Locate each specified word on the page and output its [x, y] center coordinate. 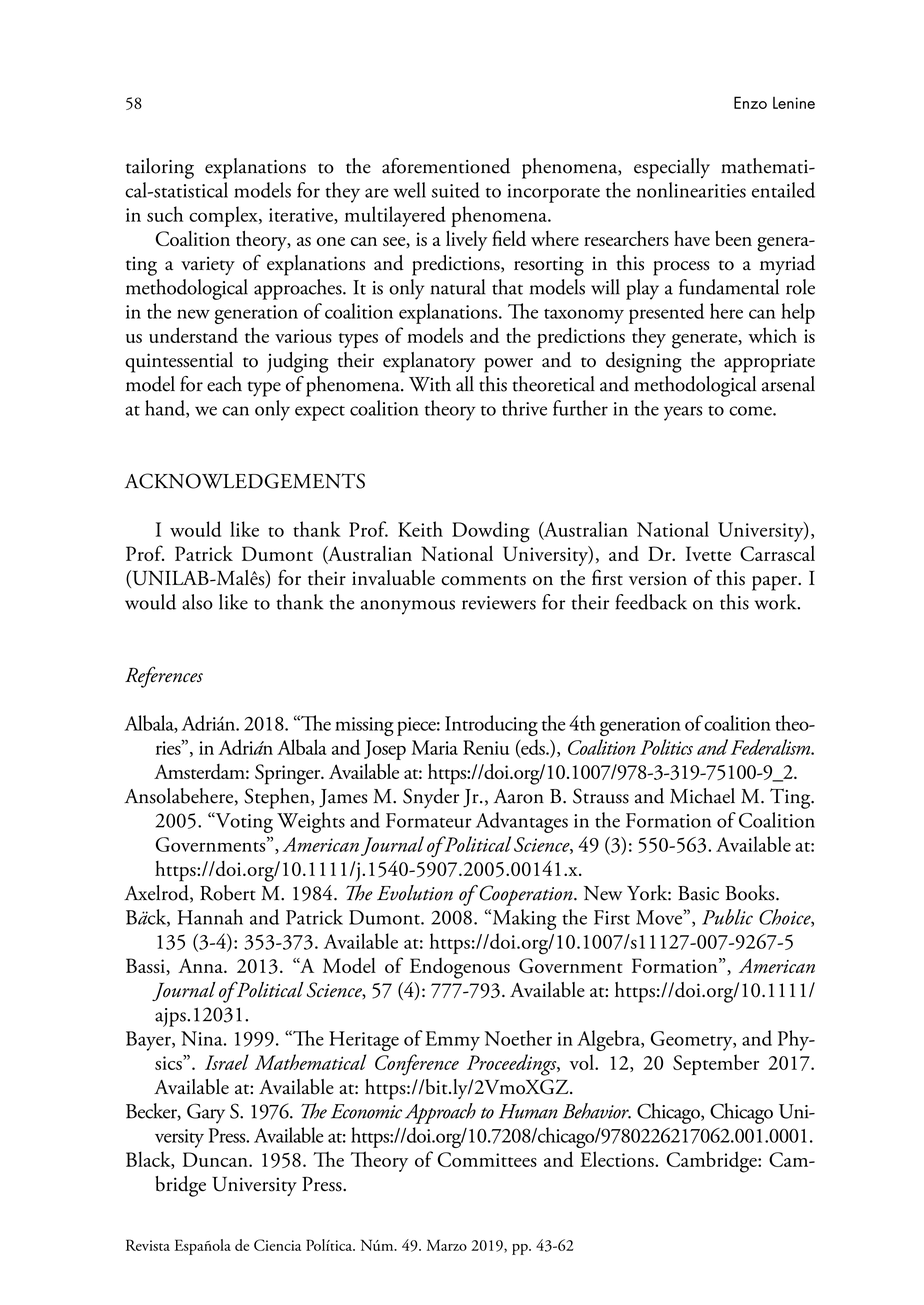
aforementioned [446, 166]
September [716, 1064]
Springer [289, 774]
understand [193, 335]
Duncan [216, 1159]
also [197, 602]
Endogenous [460, 968]
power [508, 365]
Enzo [750, 102]
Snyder [431, 798]
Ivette [708, 553]
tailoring [160, 168]
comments [483, 580]
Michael [702, 796]
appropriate [769, 363]
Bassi [145, 965]
